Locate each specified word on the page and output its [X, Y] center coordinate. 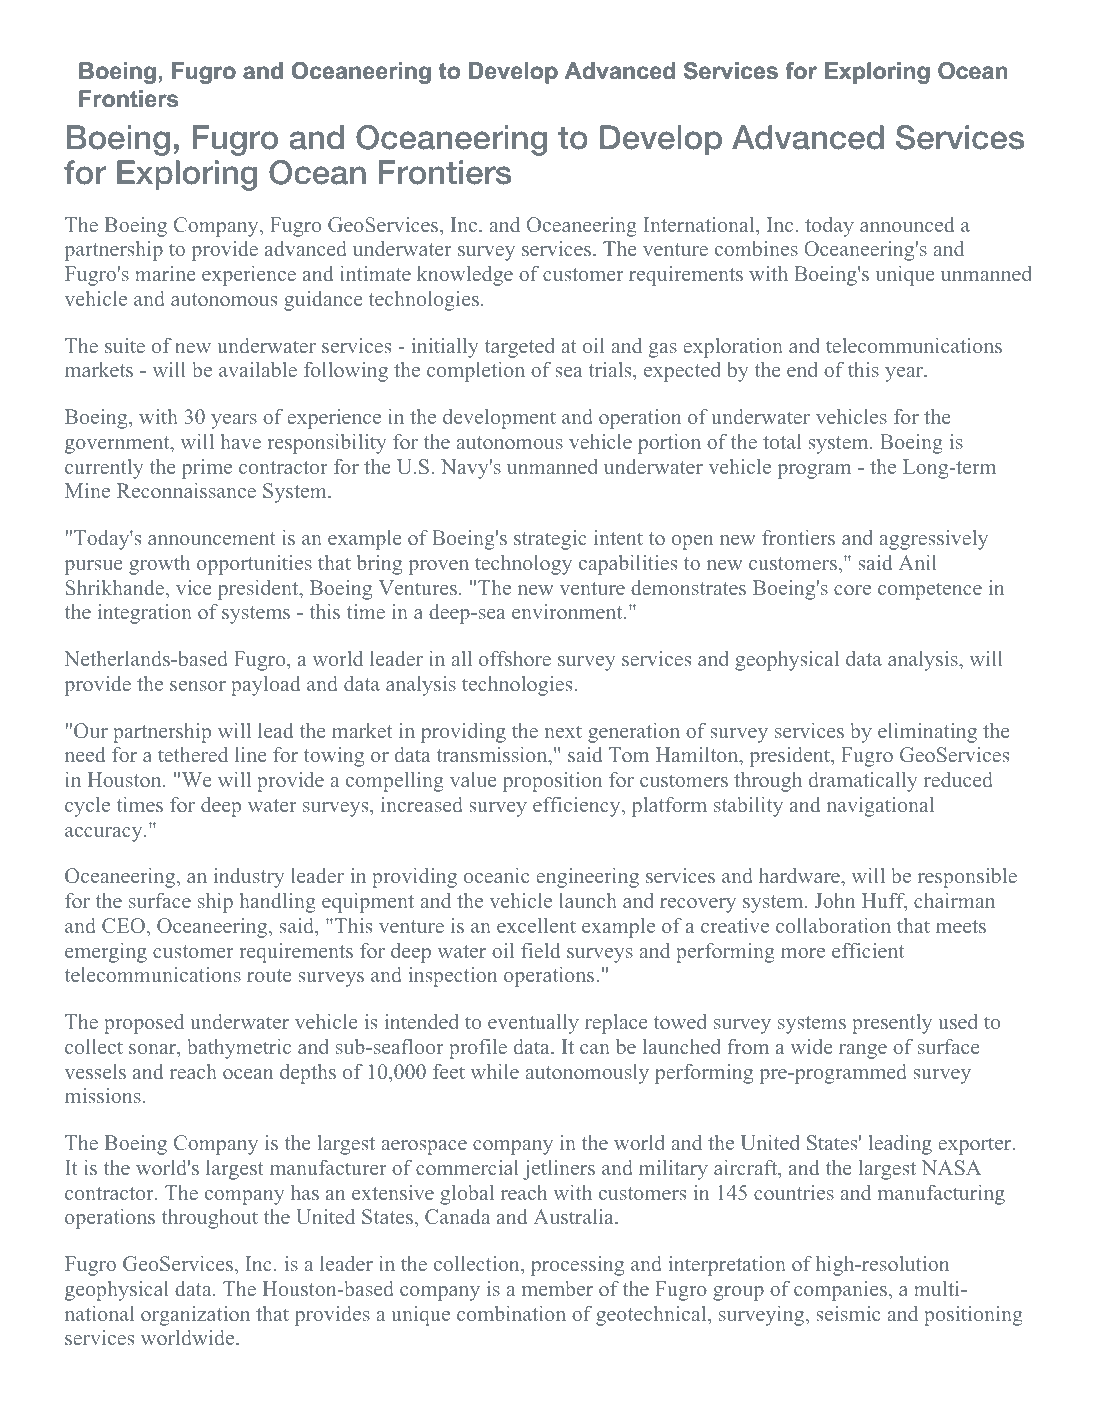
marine [165, 273]
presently [892, 1024]
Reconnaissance [186, 490]
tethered [193, 754]
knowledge [465, 276]
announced [907, 224]
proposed [144, 1024]
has [305, 1192]
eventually [533, 1024]
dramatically [863, 782]
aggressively [933, 540]
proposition [552, 782]
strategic [550, 540]
